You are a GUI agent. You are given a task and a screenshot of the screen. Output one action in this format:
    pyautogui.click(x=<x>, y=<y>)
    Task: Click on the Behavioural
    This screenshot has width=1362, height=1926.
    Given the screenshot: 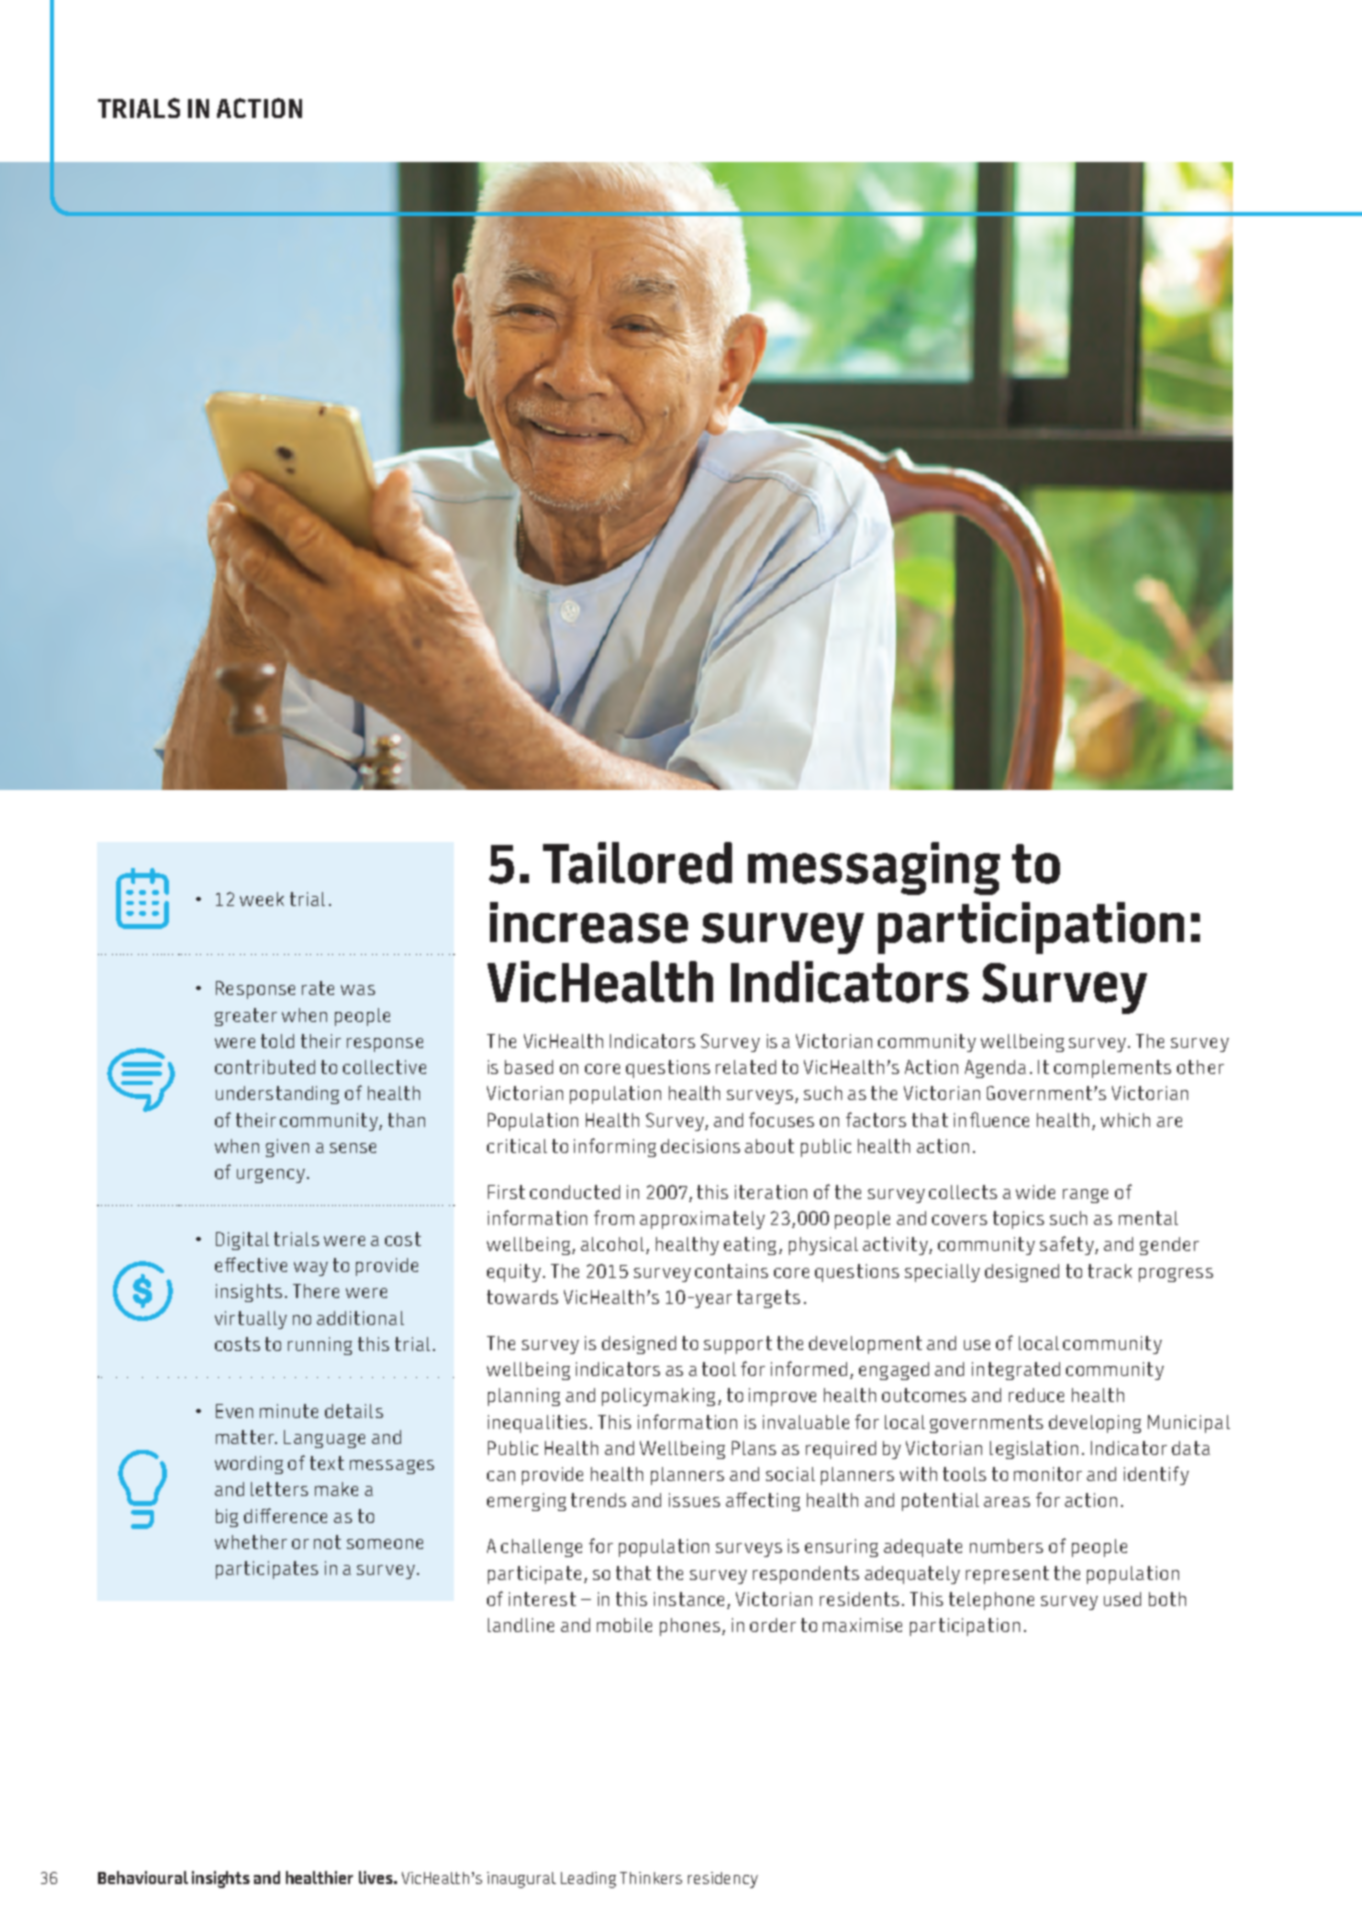 What is the action you would take?
    pyautogui.click(x=143, y=1877)
